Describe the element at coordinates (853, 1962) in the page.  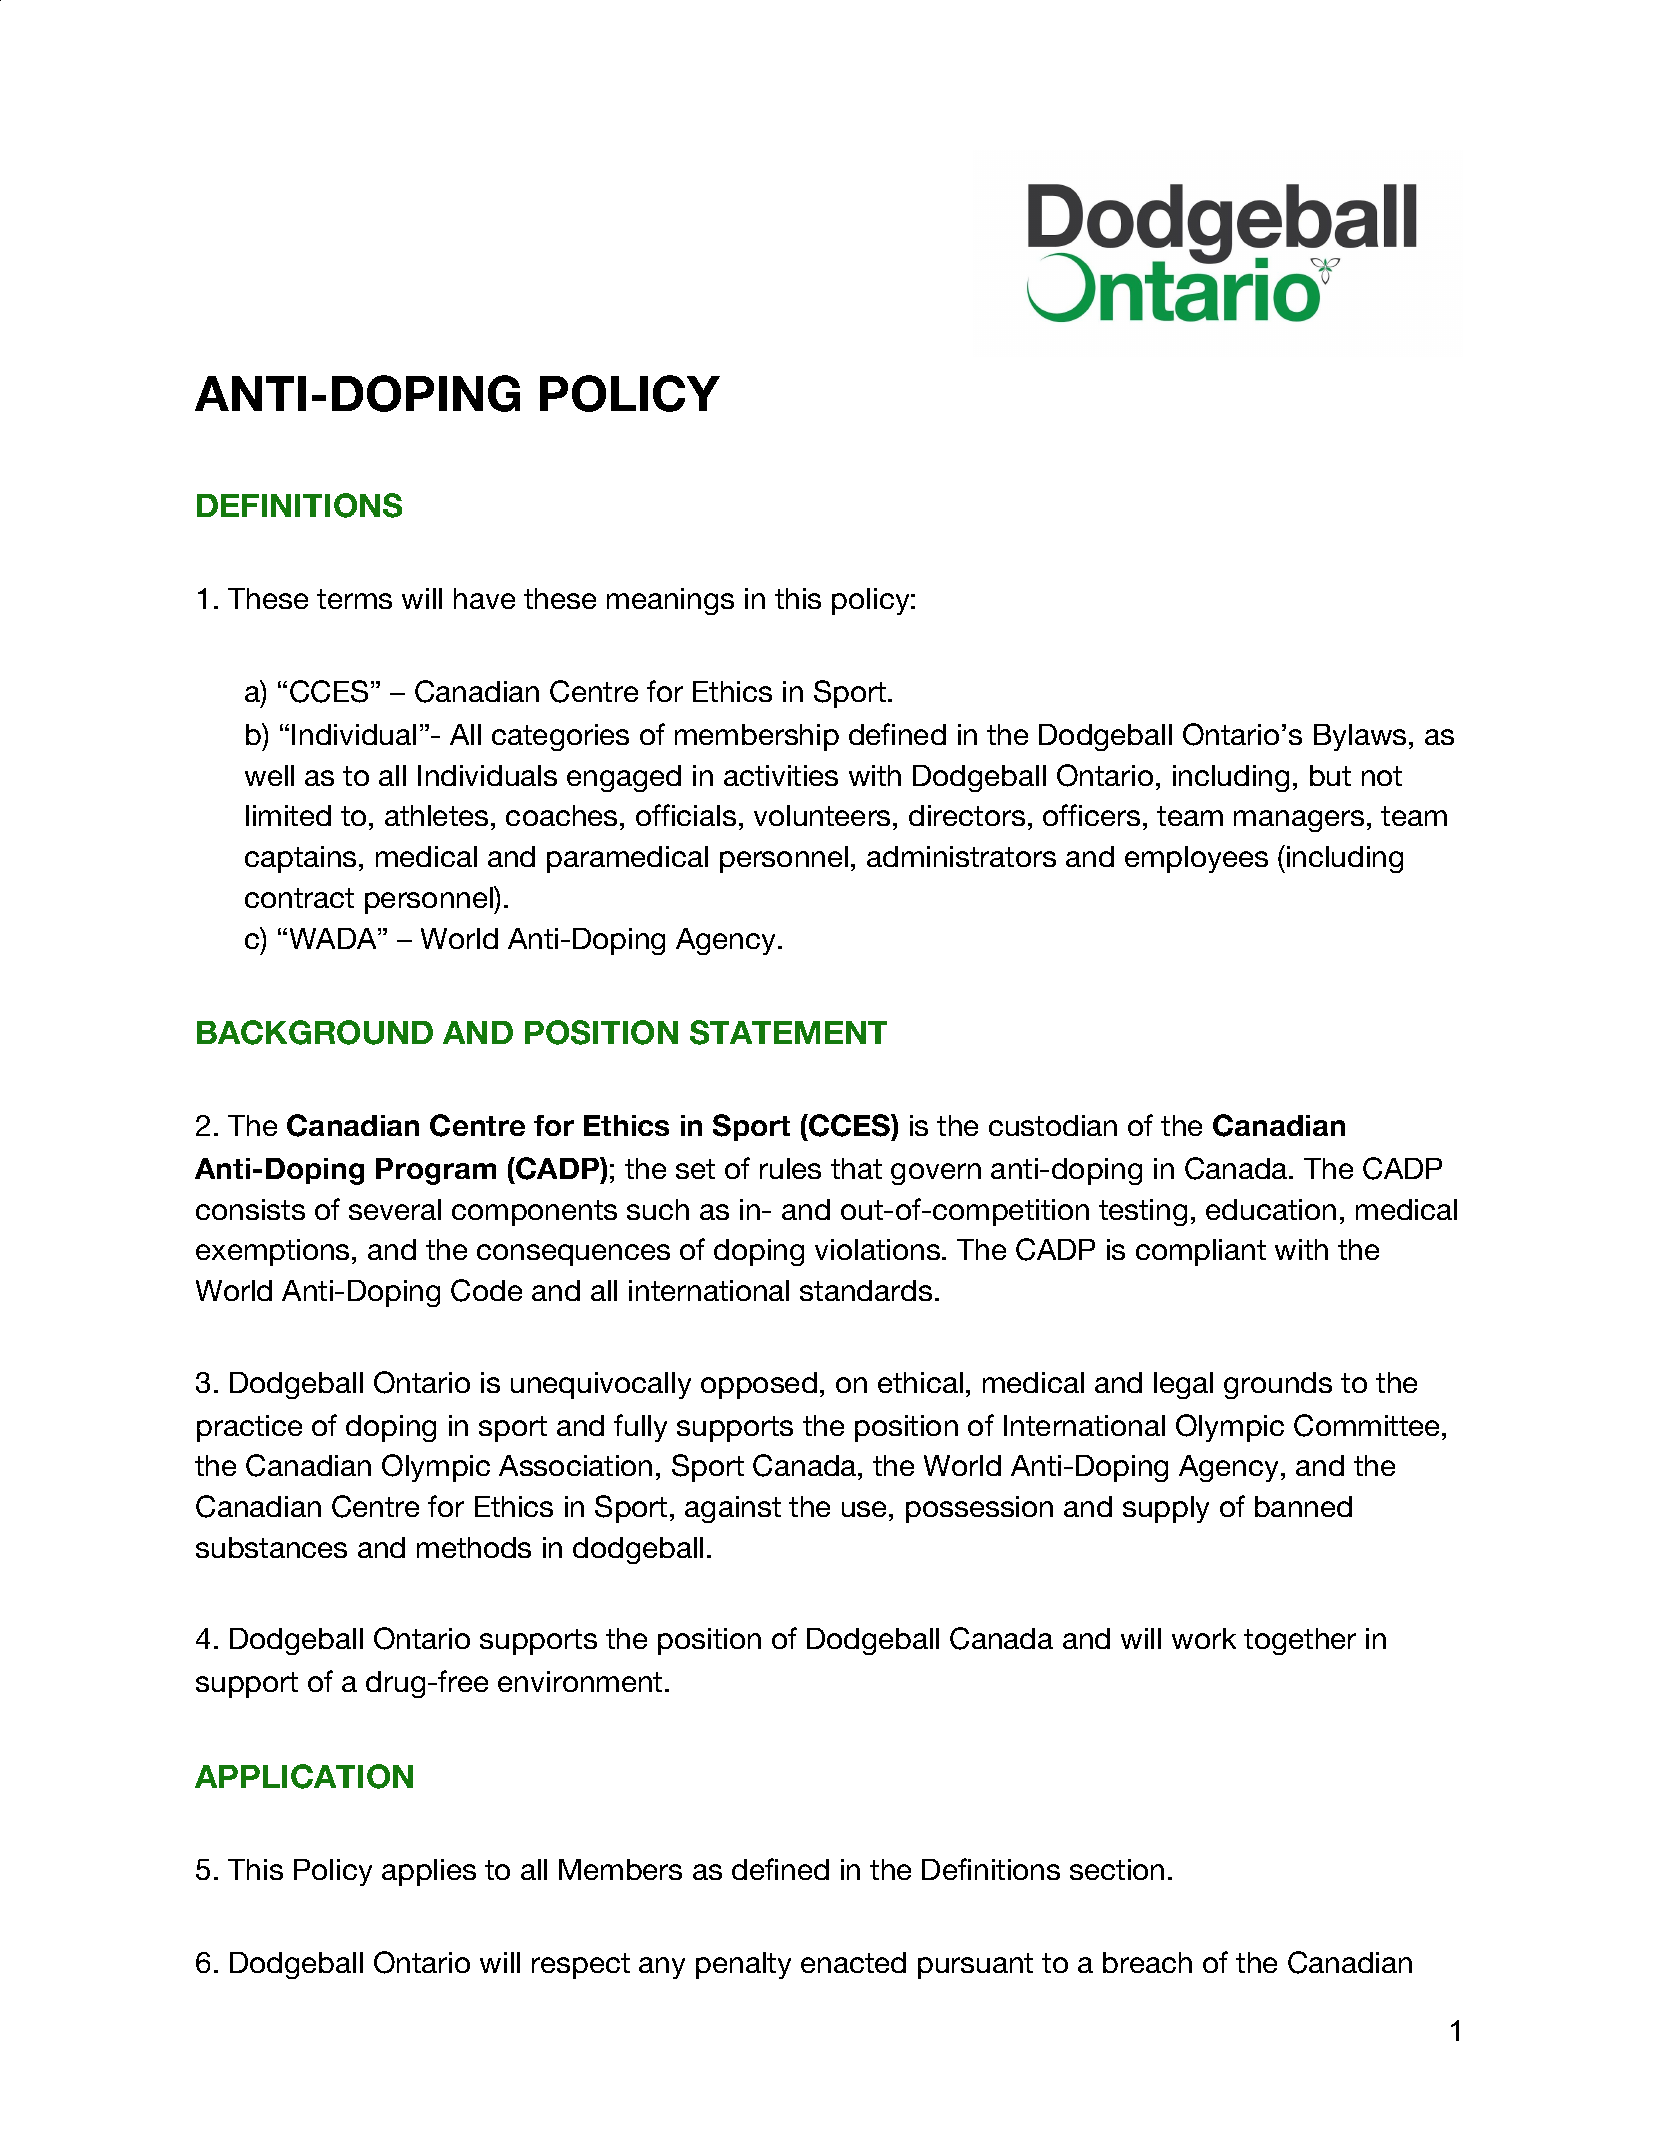
I see `enacted` at that location.
